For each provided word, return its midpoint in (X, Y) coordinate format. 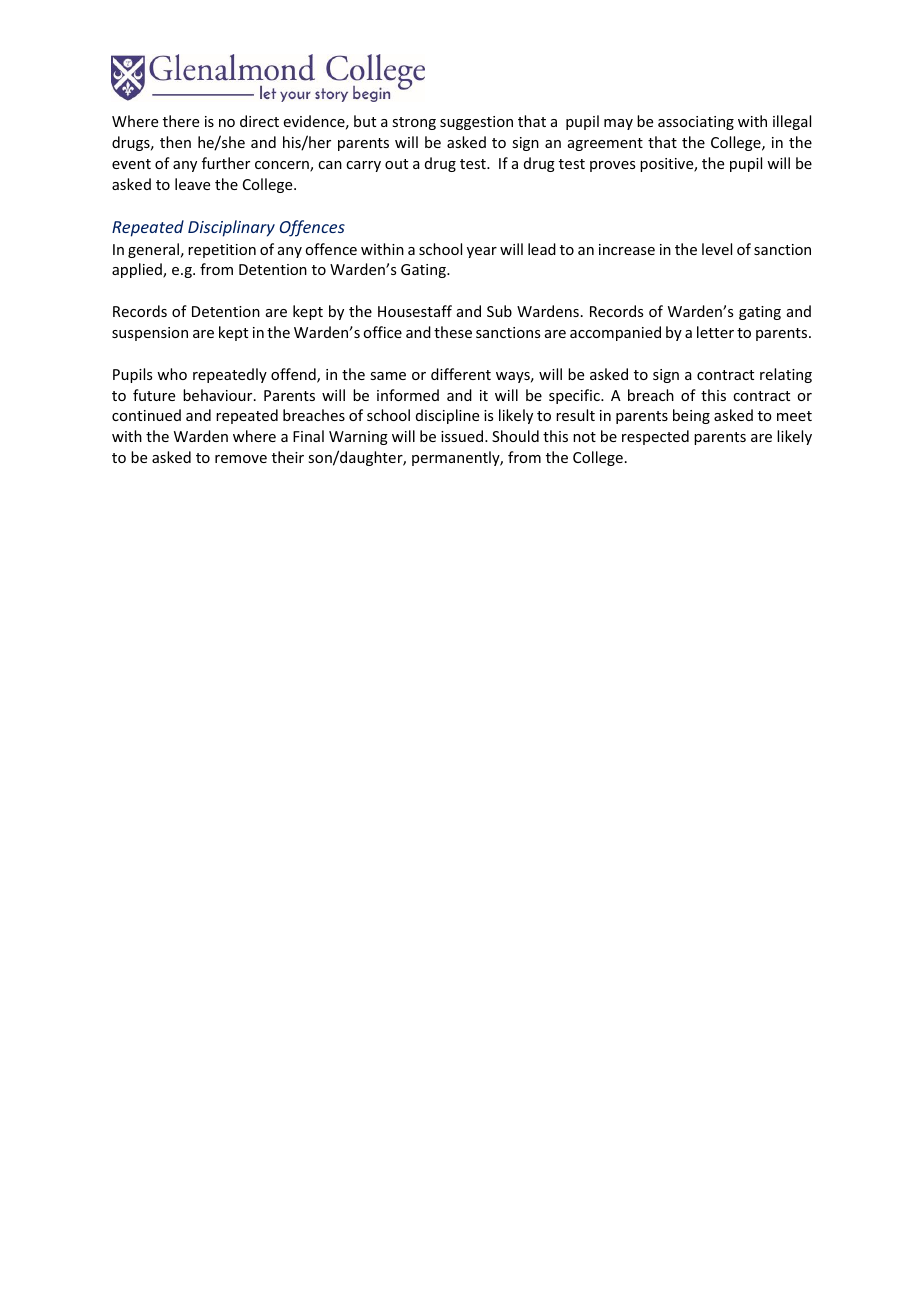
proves (612, 166)
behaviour (219, 395)
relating (786, 375)
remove (241, 459)
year (482, 252)
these (453, 332)
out (396, 164)
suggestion (476, 123)
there (181, 121)
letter (715, 332)
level (717, 249)
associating (696, 123)
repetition (222, 251)
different (461, 374)
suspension (150, 334)
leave (192, 184)
